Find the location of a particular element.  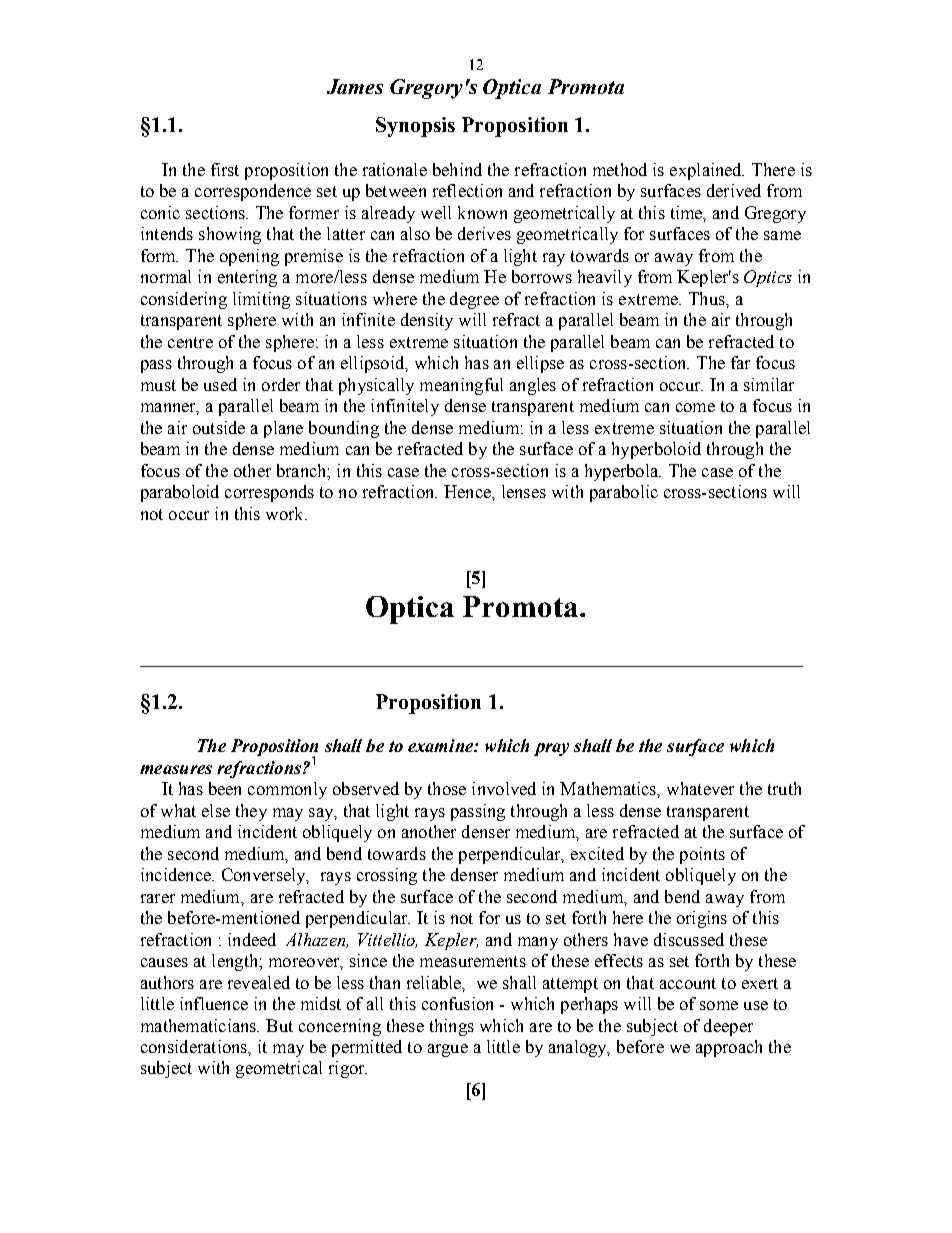

points is located at coordinates (702, 855).
